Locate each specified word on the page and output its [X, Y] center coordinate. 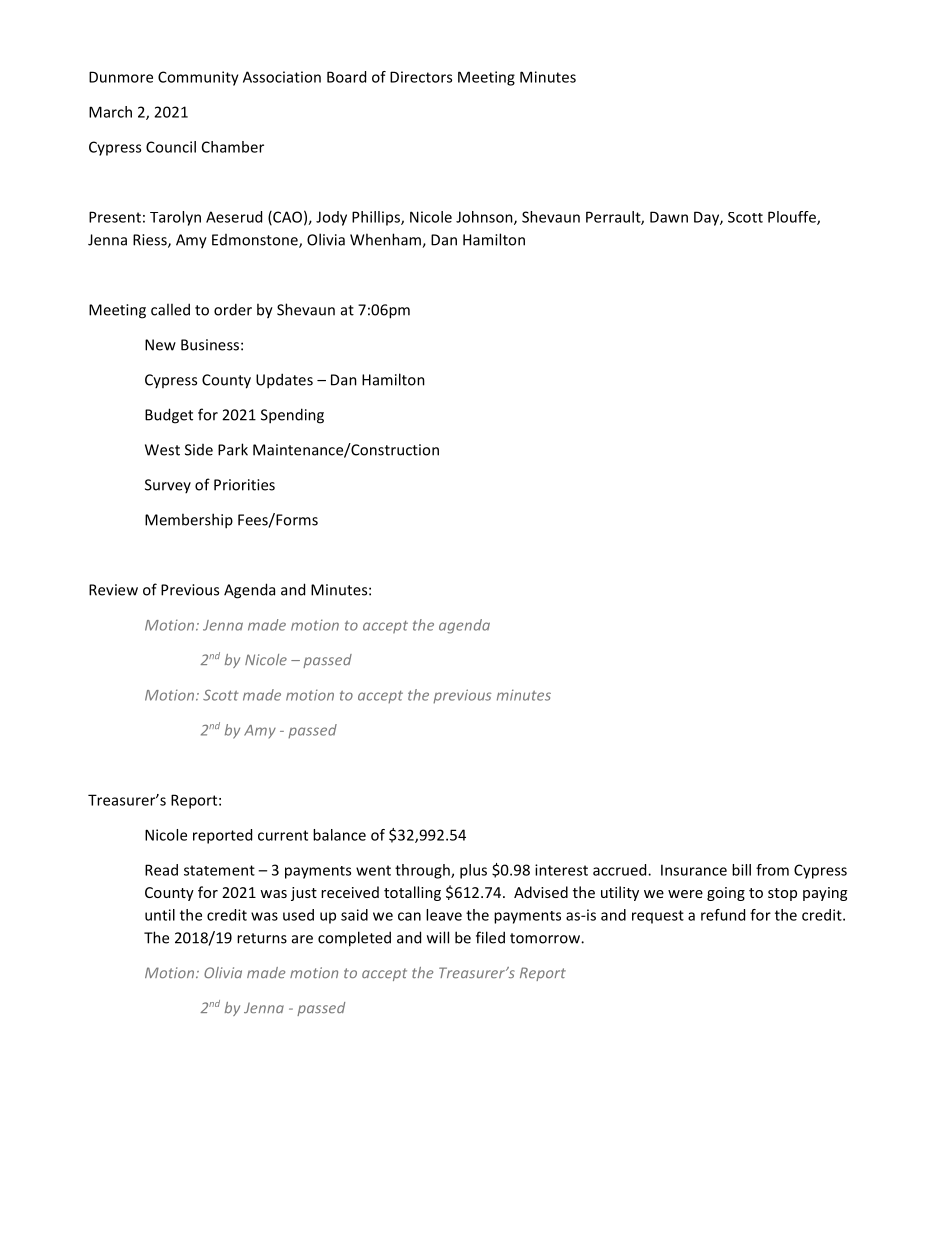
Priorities [244, 485]
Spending [292, 416]
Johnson [485, 218]
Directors [421, 77]
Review [113, 590]
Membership [189, 521]
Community [198, 78]
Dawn [669, 217]
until [160, 915]
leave [444, 915]
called [170, 309]
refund [723, 915]
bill [741, 870]
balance [339, 835]
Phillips [377, 218]
